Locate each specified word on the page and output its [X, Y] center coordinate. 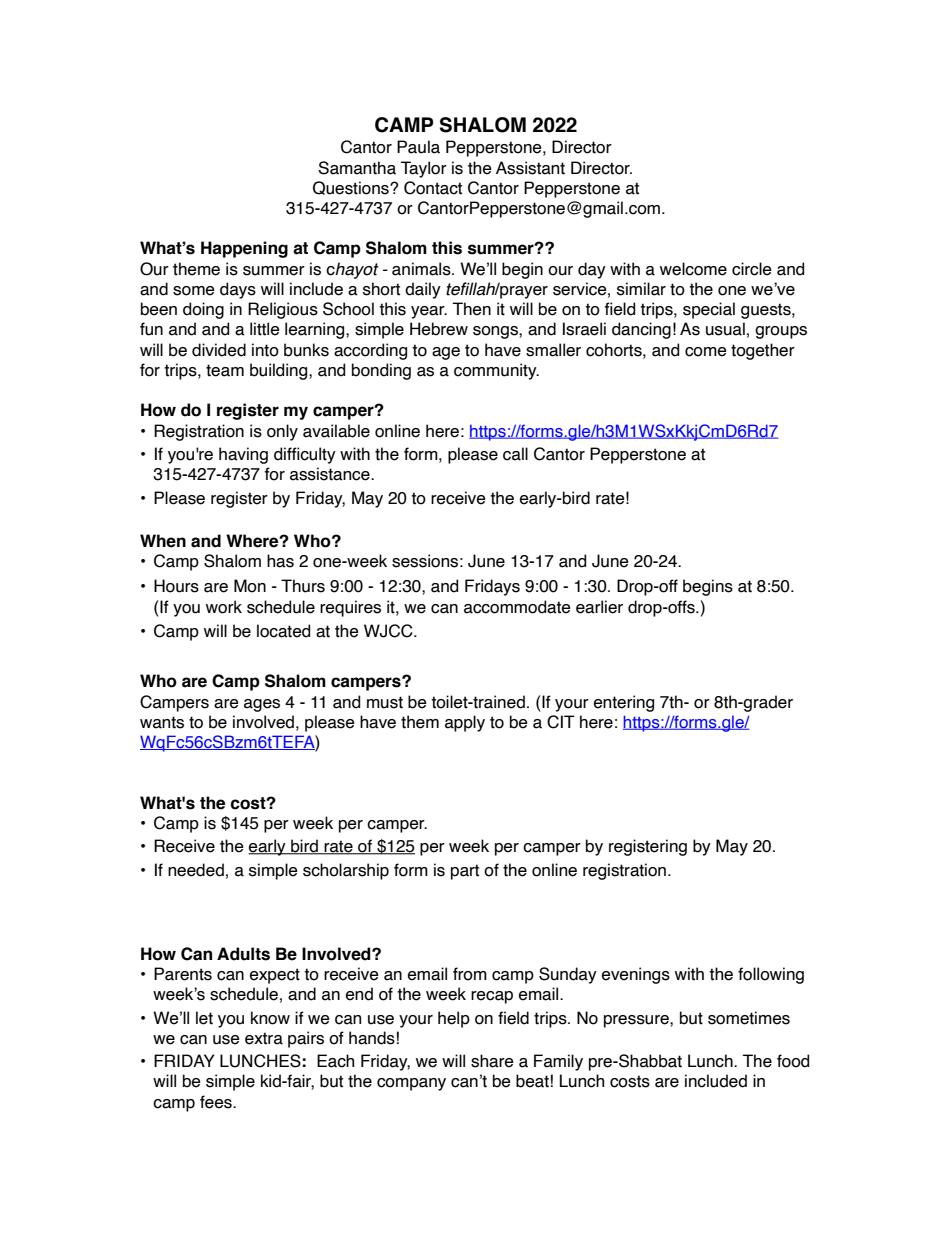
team [225, 370]
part [465, 872]
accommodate [517, 607]
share [492, 1061]
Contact [433, 188]
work [224, 607]
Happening [244, 249]
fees [217, 1102]
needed [196, 870]
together [763, 351]
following [771, 975]
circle [752, 269]
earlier [599, 607]
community [496, 371]
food [793, 1061]
